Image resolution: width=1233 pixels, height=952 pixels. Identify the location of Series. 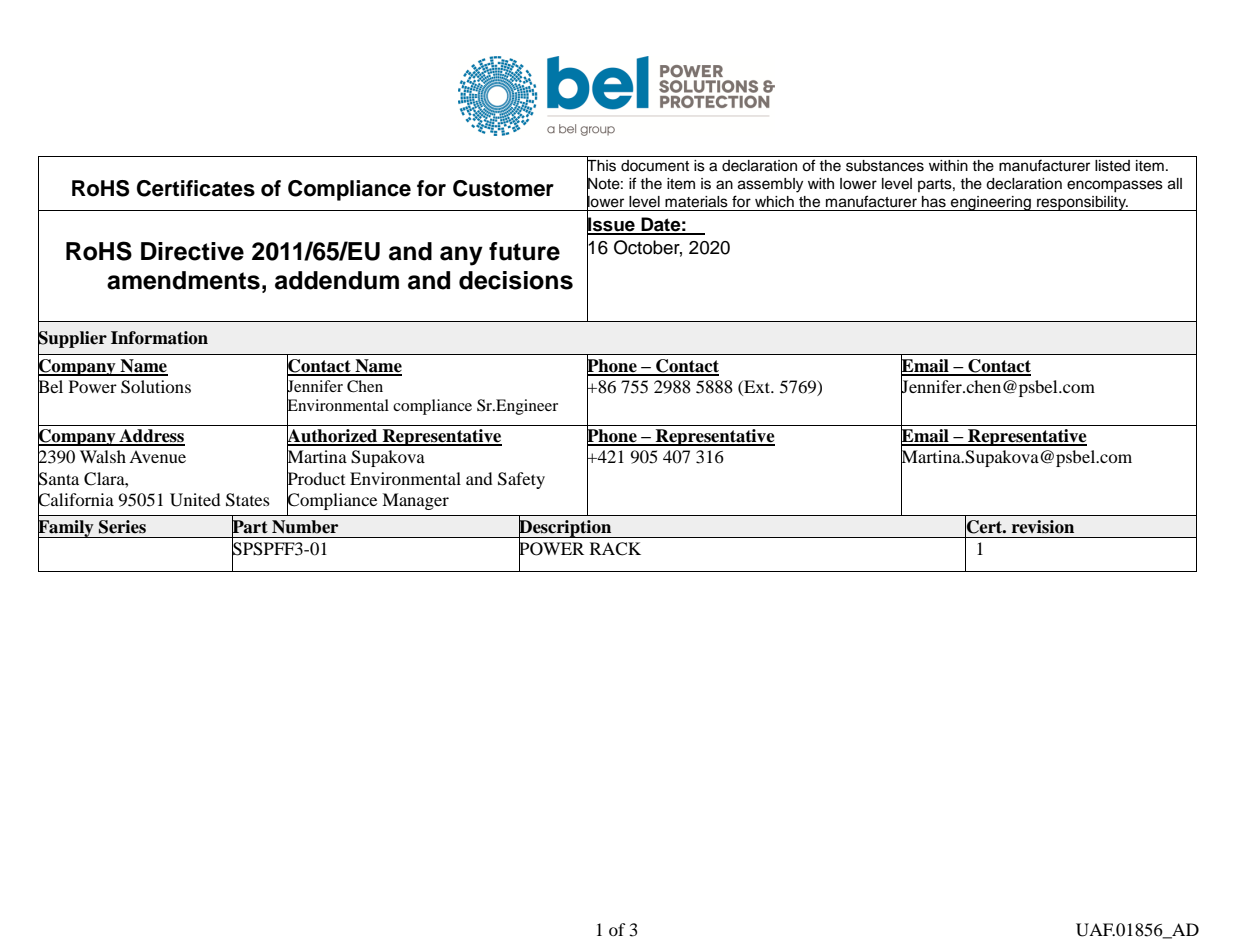
(122, 527).
